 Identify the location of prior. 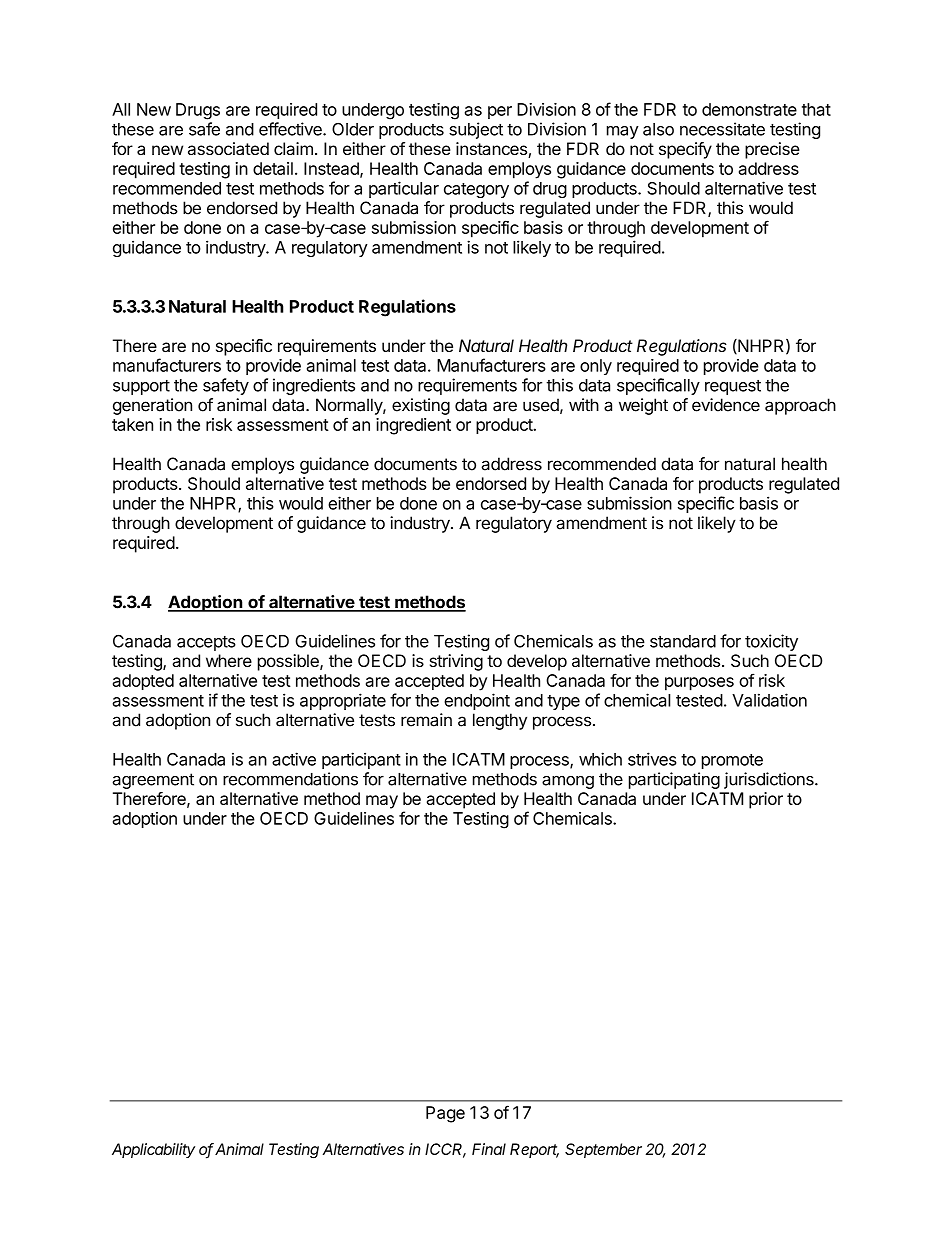
(766, 800).
